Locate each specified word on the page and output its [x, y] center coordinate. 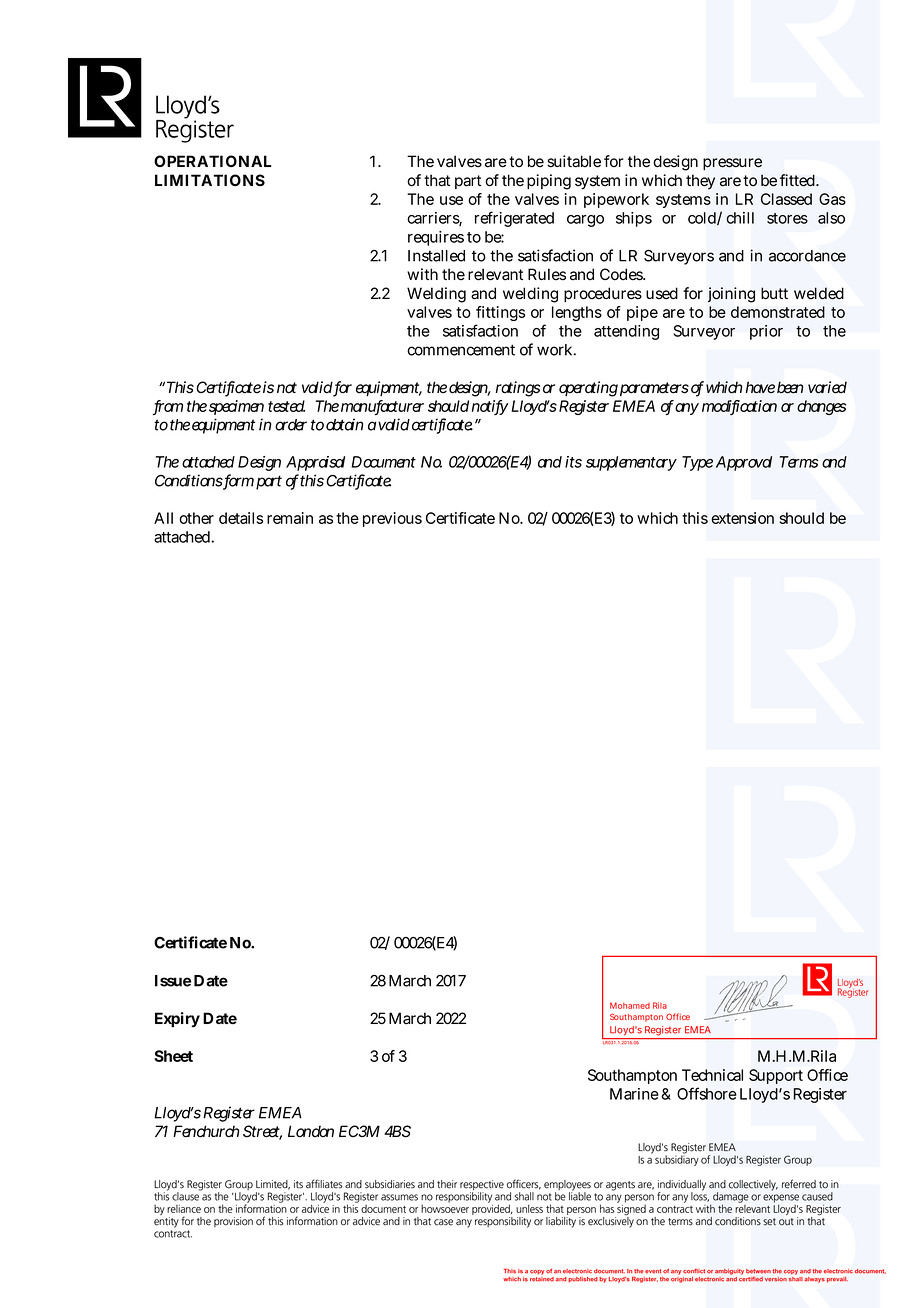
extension [742, 518]
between [758, 1271]
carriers [434, 219]
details [241, 518]
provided [492, 1208]
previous [392, 519]
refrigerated [514, 219]
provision [233, 1222]
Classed [786, 199]
